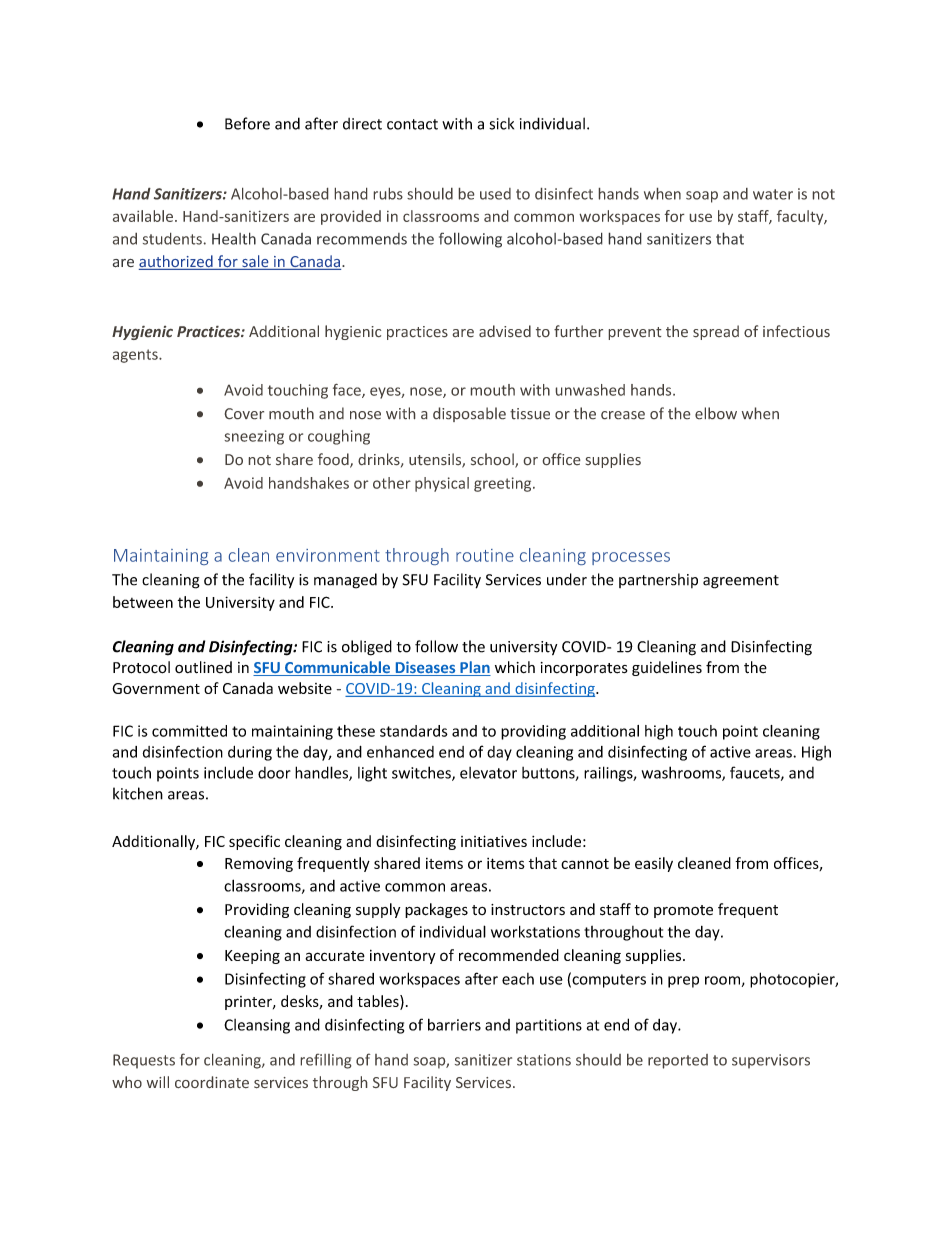 The height and width of the screenshot is (1233, 952). What do you see at coordinates (136, 356) in the screenshot?
I see `agents` at bounding box center [136, 356].
